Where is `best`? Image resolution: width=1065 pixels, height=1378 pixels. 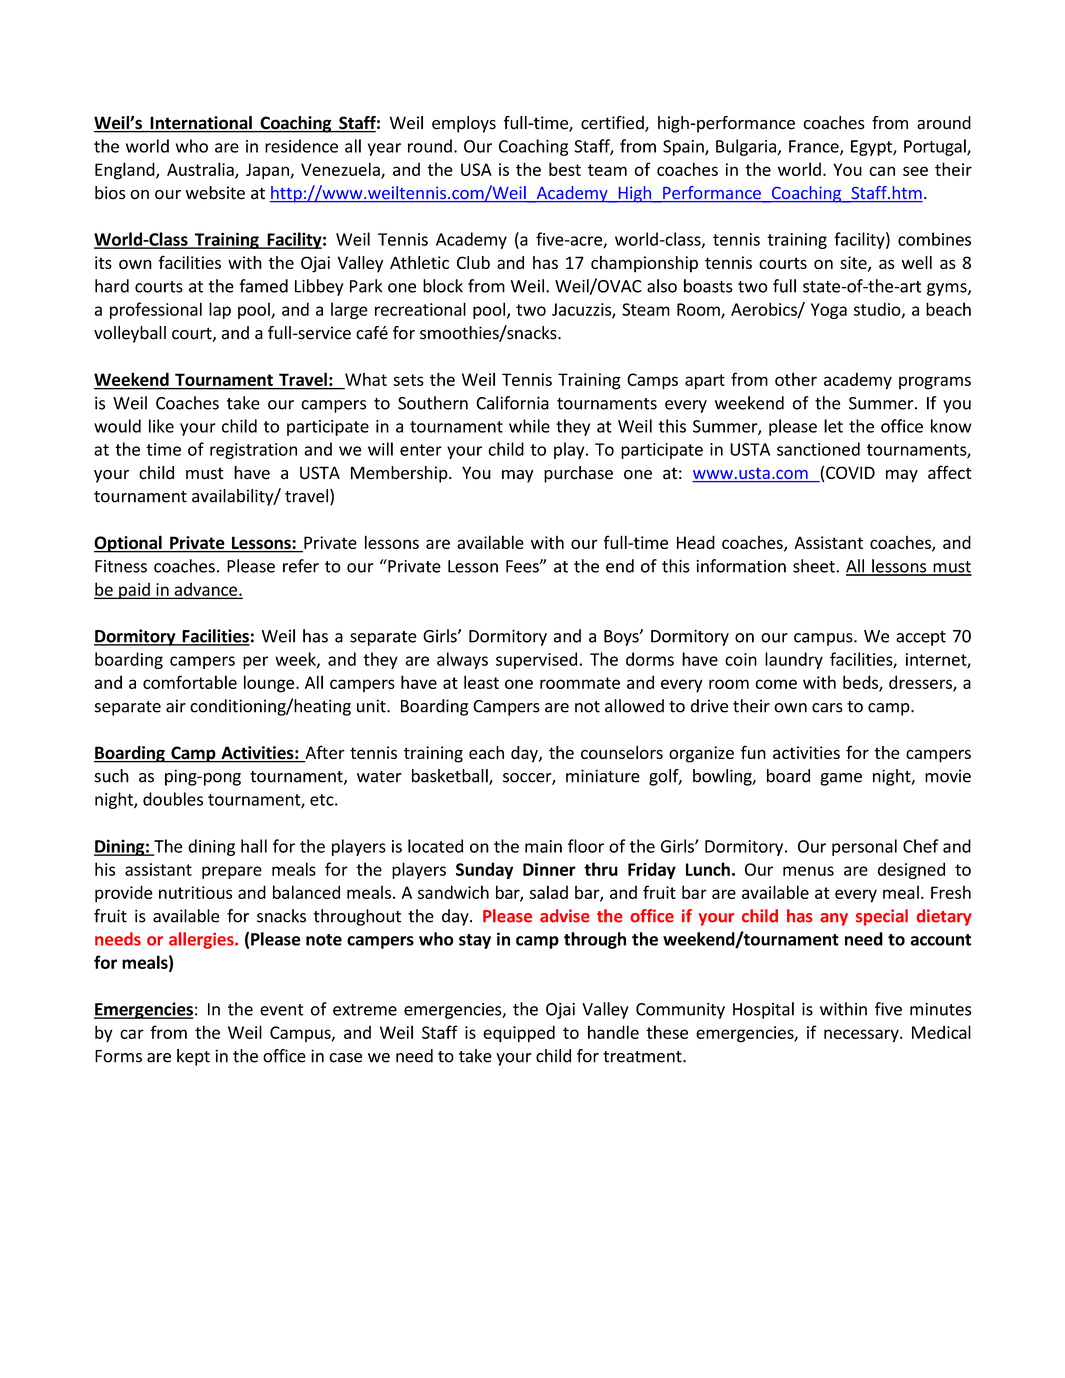 best is located at coordinates (565, 169).
